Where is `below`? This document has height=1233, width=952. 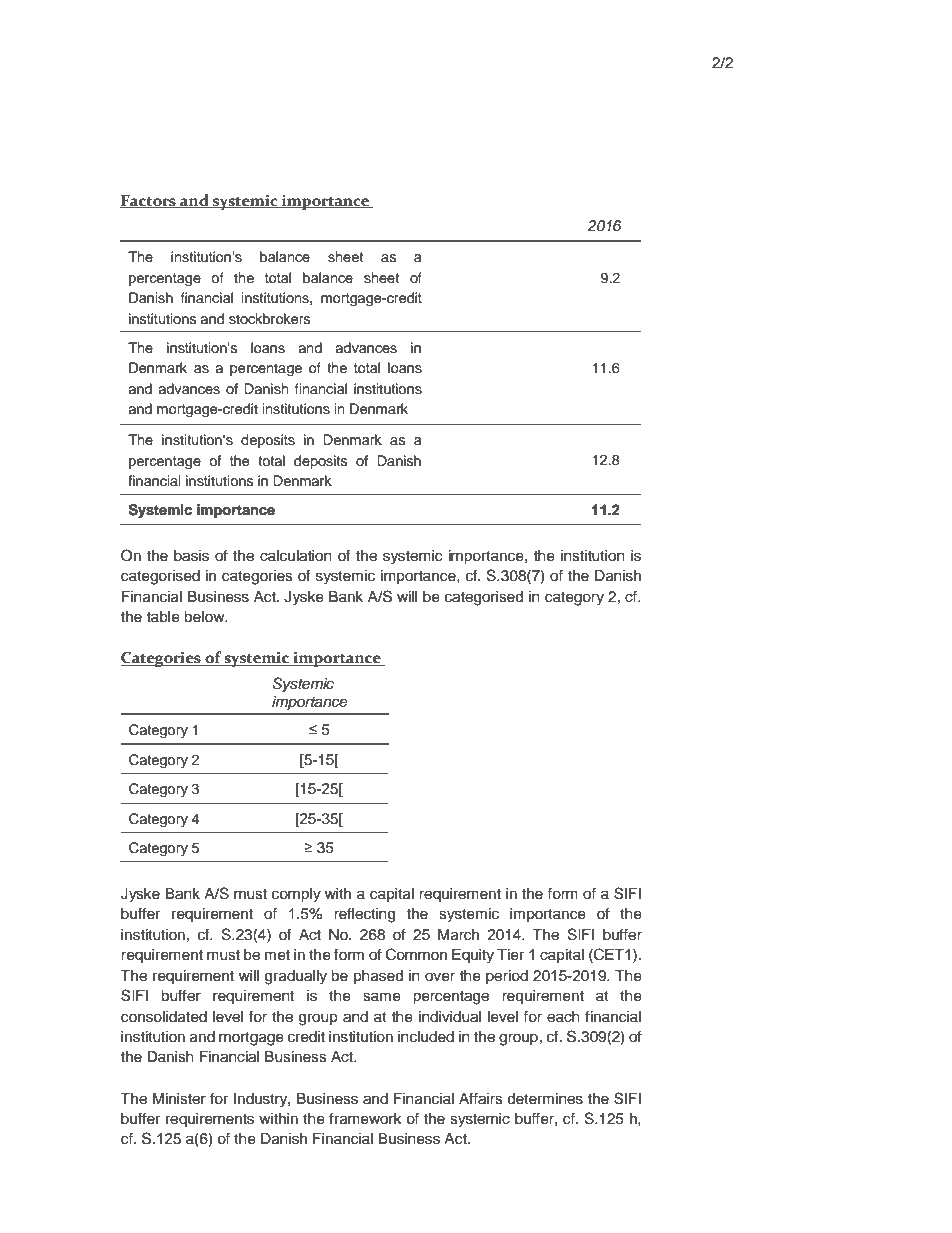
below is located at coordinates (205, 617).
